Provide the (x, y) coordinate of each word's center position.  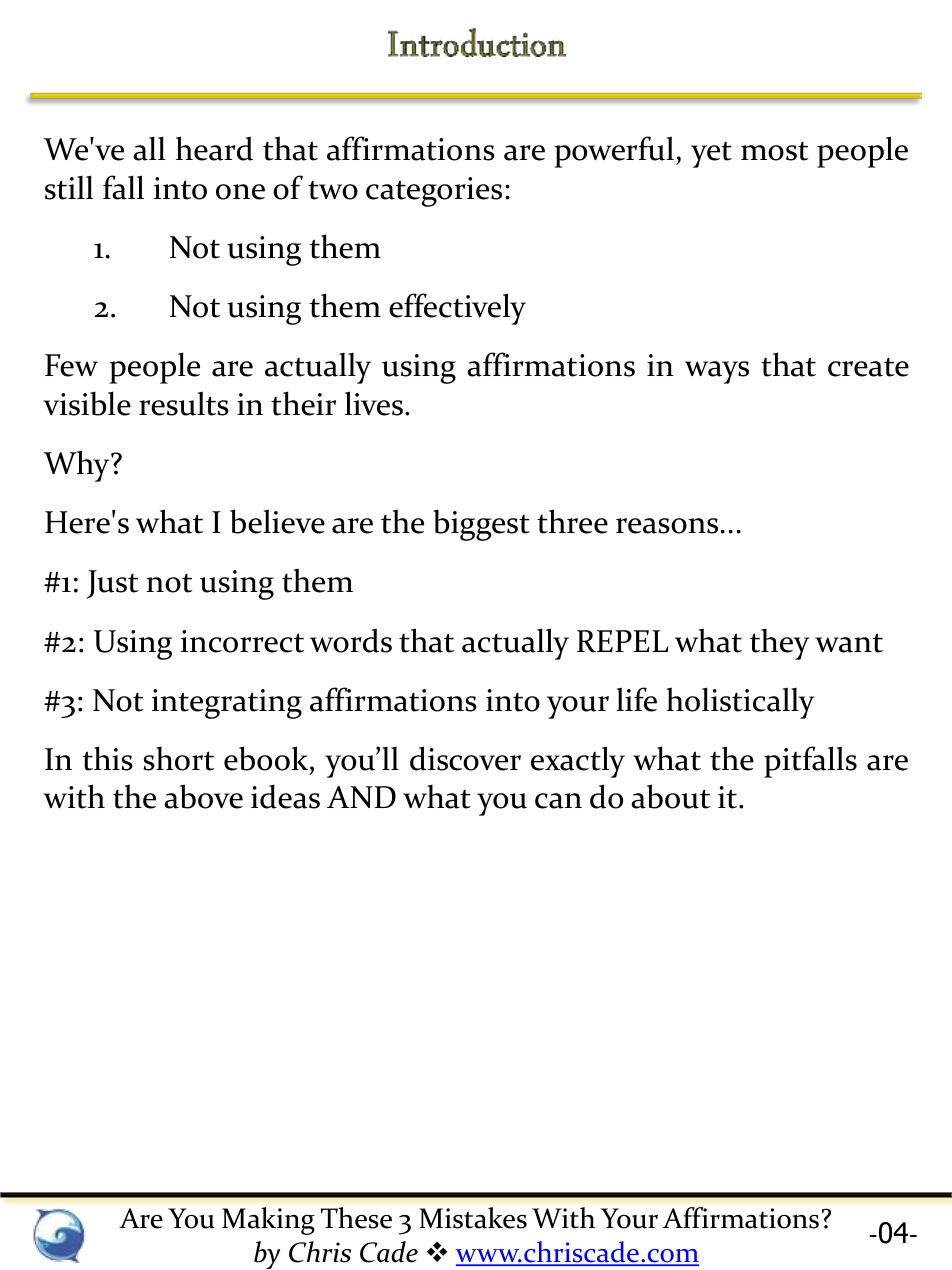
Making (268, 1221)
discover (465, 758)
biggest (481, 525)
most (775, 151)
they (780, 644)
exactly (578, 762)
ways (717, 372)
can (558, 801)
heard (214, 148)
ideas (285, 796)
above (203, 796)
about (670, 796)
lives (374, 403)
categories (434, 192)
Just (112, 584)
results (184, 403)
